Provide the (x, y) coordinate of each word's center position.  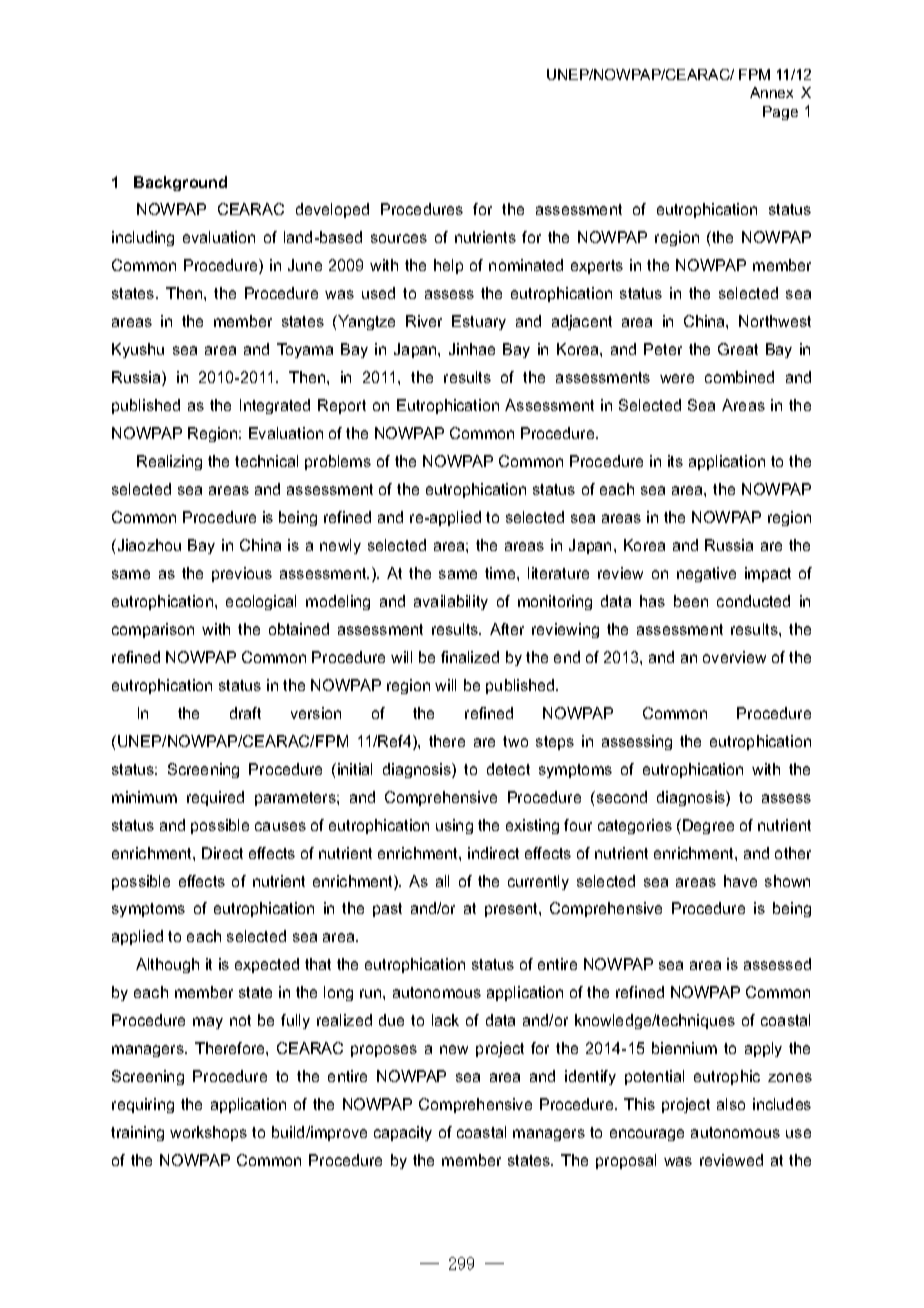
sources (399, 238)
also (731, 1104)
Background (180, 183)
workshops (208, 1133)
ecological (261, 602)
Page (780, 113)
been (691, 601)
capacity (403, 1133)
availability (451, 602)
